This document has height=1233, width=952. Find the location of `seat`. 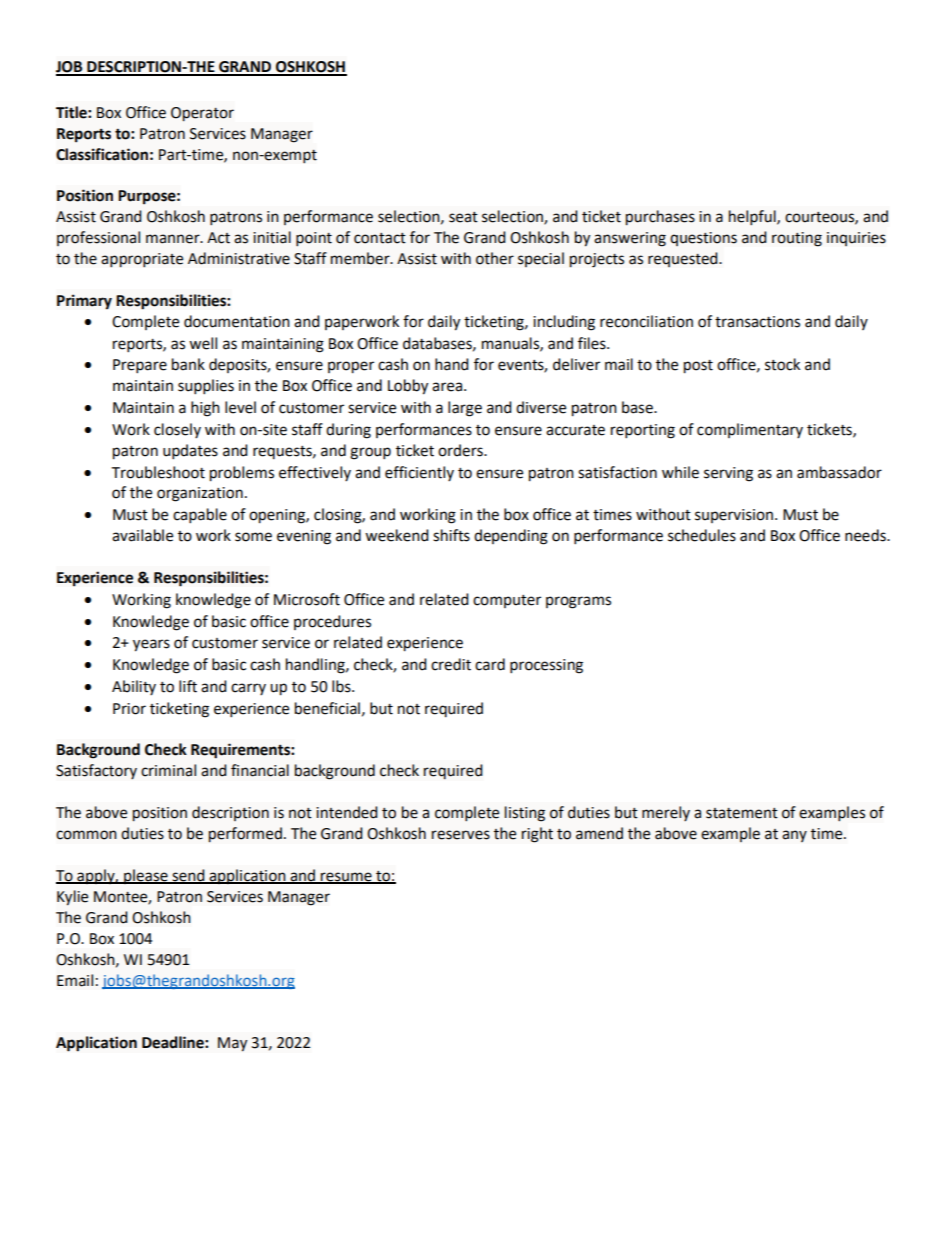

seat is located at coordinates (463, 217).
